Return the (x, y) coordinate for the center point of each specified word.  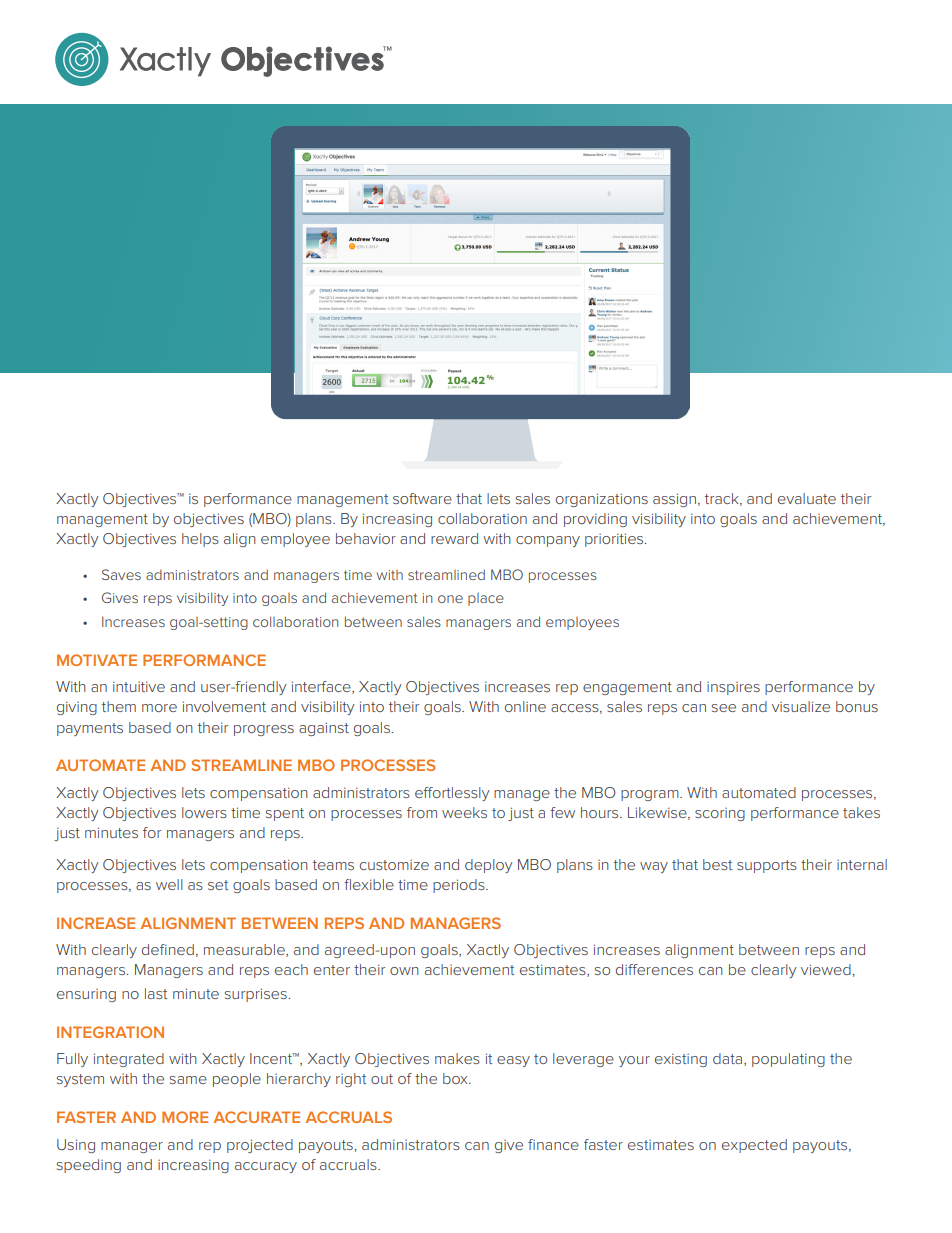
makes (457, 1058)
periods (460, 886)
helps (200, 540)
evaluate (807, 498)
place (486, 599)
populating (788, 1060)
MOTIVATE (97, 660)
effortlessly (452, 794)
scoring (720, 814)
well (169, 884)
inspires (733, 688)
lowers (204, 812)
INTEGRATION (110, 1032)
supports (767, 866)
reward (454, 538)
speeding (89, 1166)
